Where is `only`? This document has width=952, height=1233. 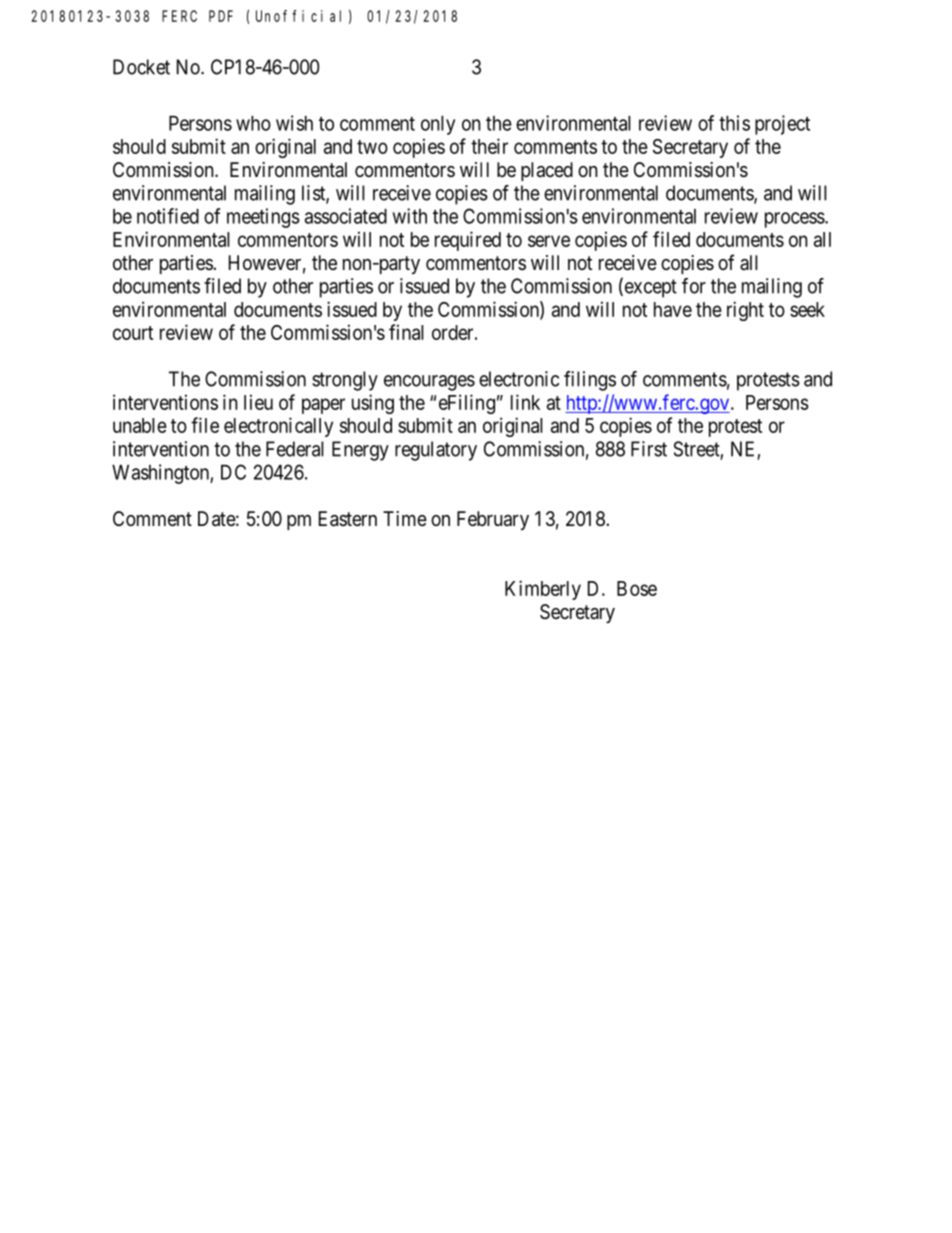
only is located at coordinates (438, 125).
